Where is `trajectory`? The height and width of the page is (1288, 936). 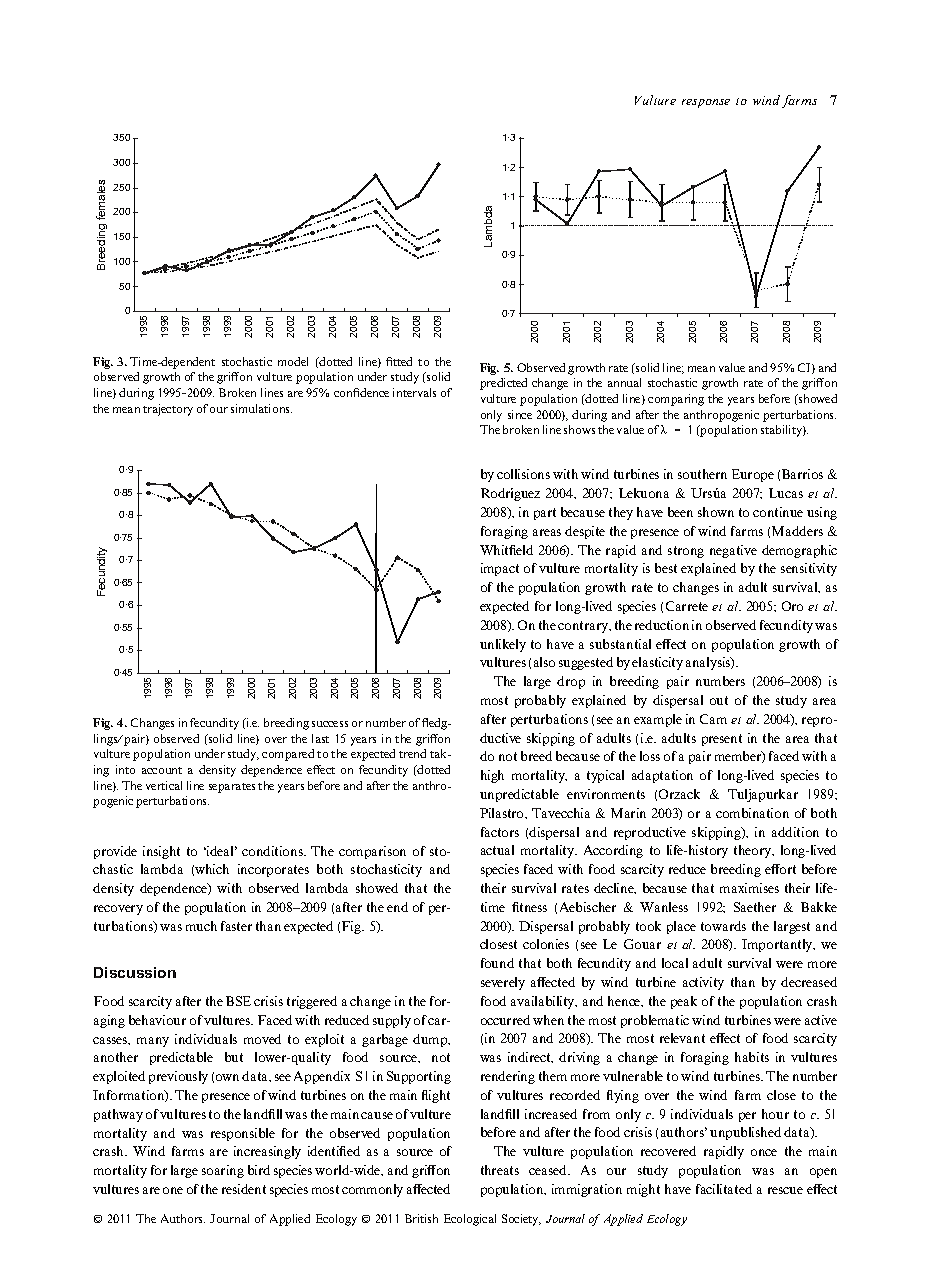 trajectory is located at coordinates (168, 410).
